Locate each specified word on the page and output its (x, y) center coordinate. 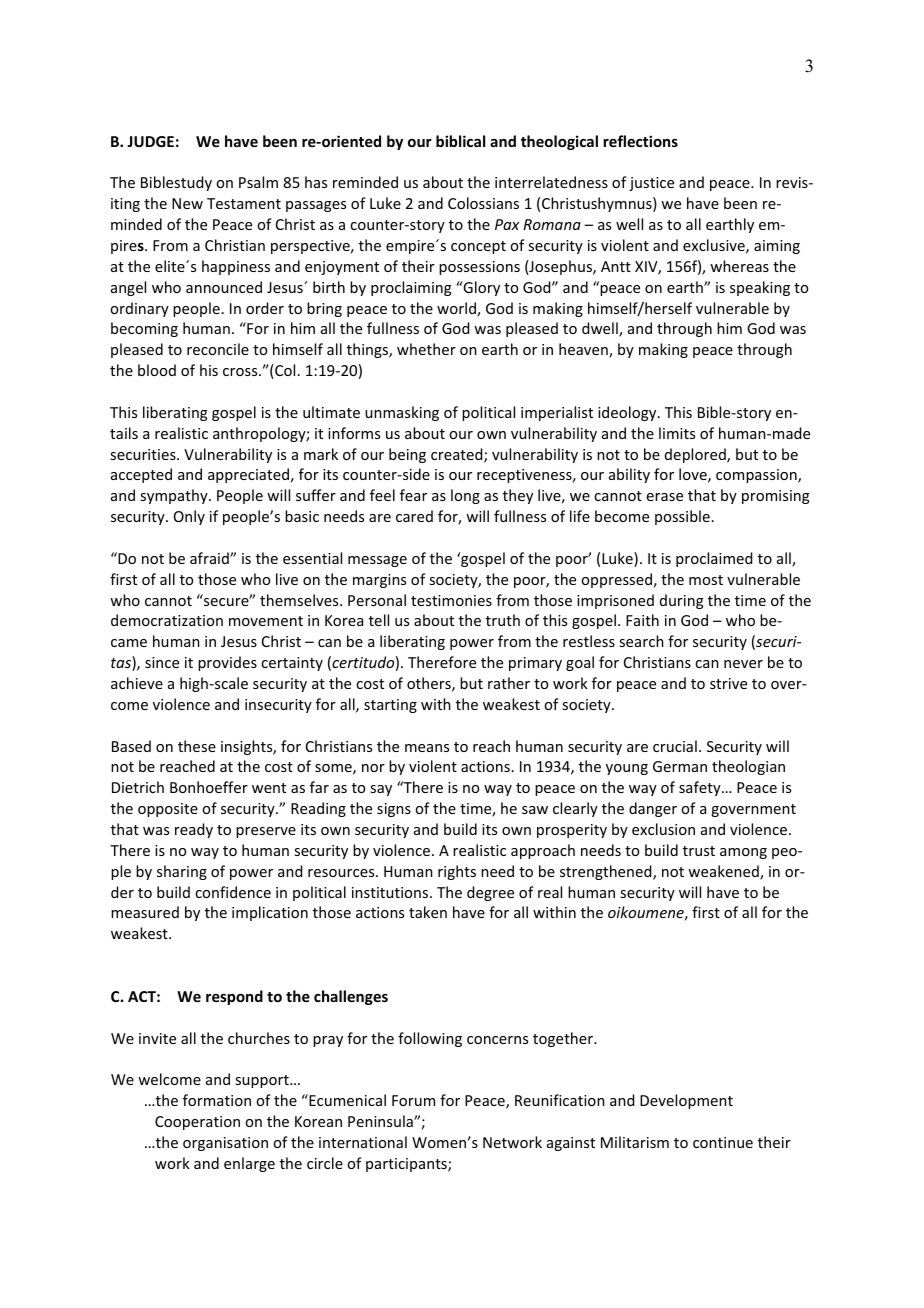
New (187, 203)
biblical (460, 141)
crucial (675, 746)
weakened (724, 872)
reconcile (218, 349)
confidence (233, 892)
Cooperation (197, 1123)
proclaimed (714, 559)
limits (677, 433)
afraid (210, 558)
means (427, 748)
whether (426, 349)
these (197, 746)
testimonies (451, 600)
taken (428, 912)
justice (651, 184)
